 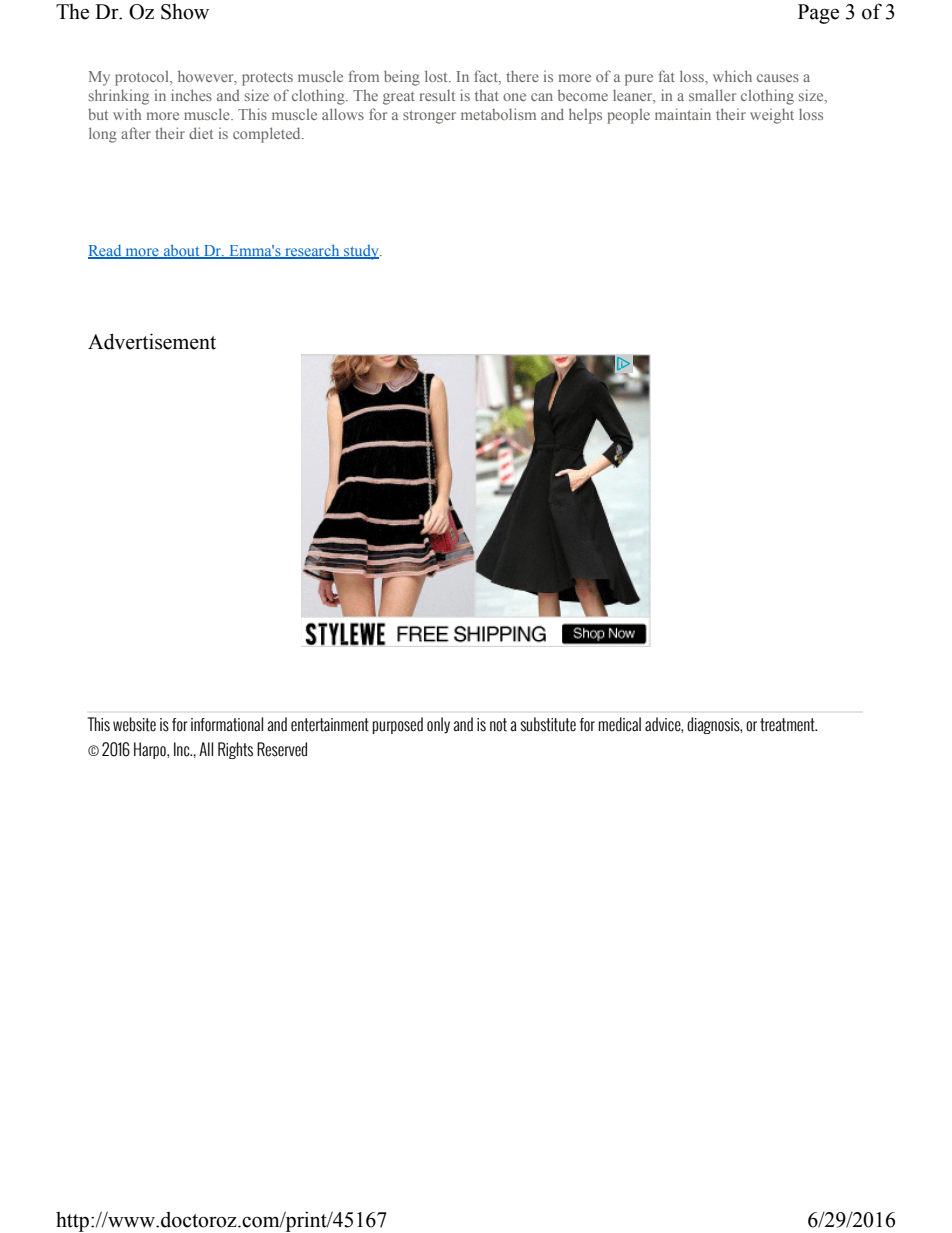 What do you see at coordinates (227, 724) in the screenshot?
I see `informational` at bounding box center [227, 724].
